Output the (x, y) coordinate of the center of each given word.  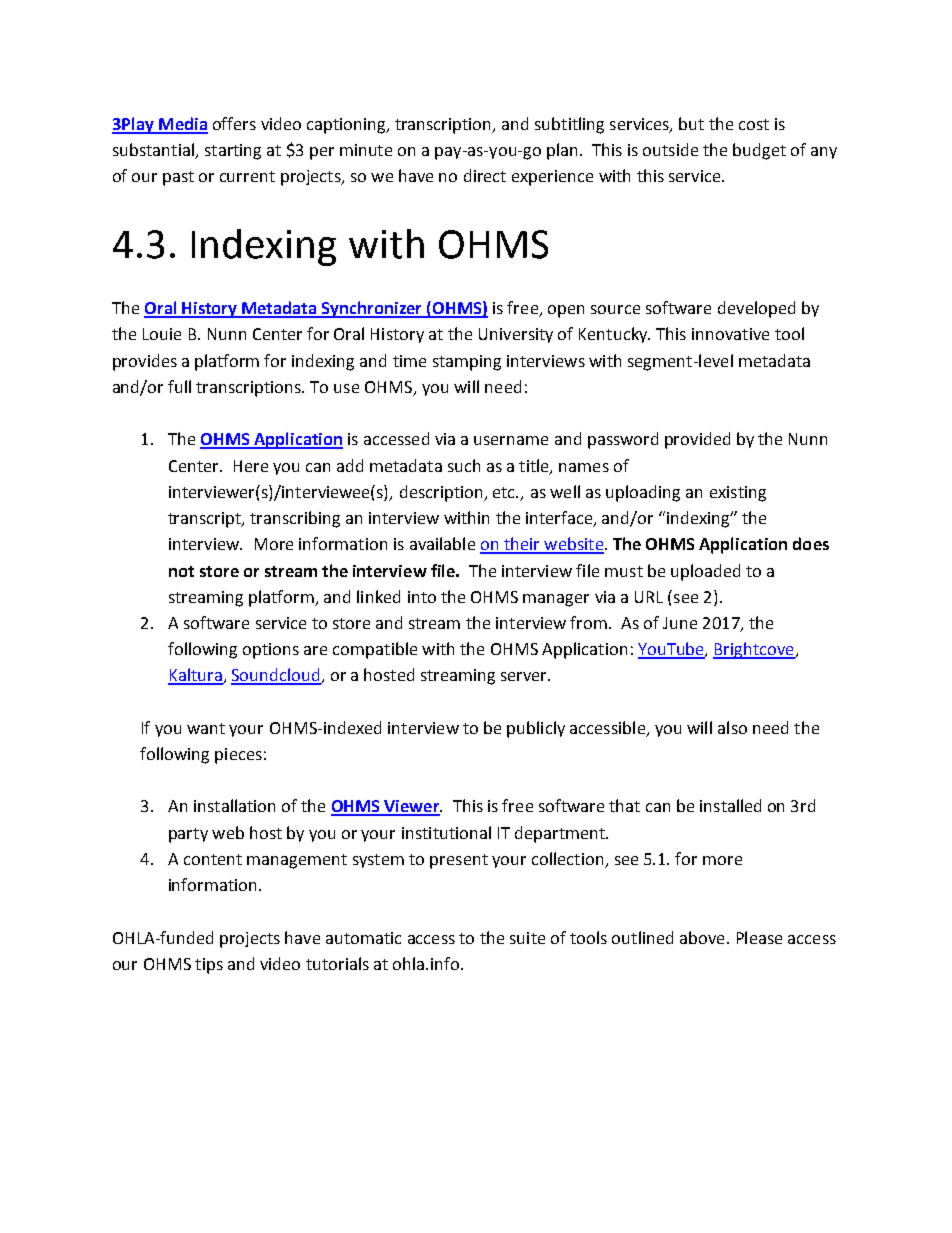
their (522, 545)
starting (233, 152)
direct (485, 175)
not (181, 571)
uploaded (705, 572)
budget (759, 151)
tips (209, 966)
